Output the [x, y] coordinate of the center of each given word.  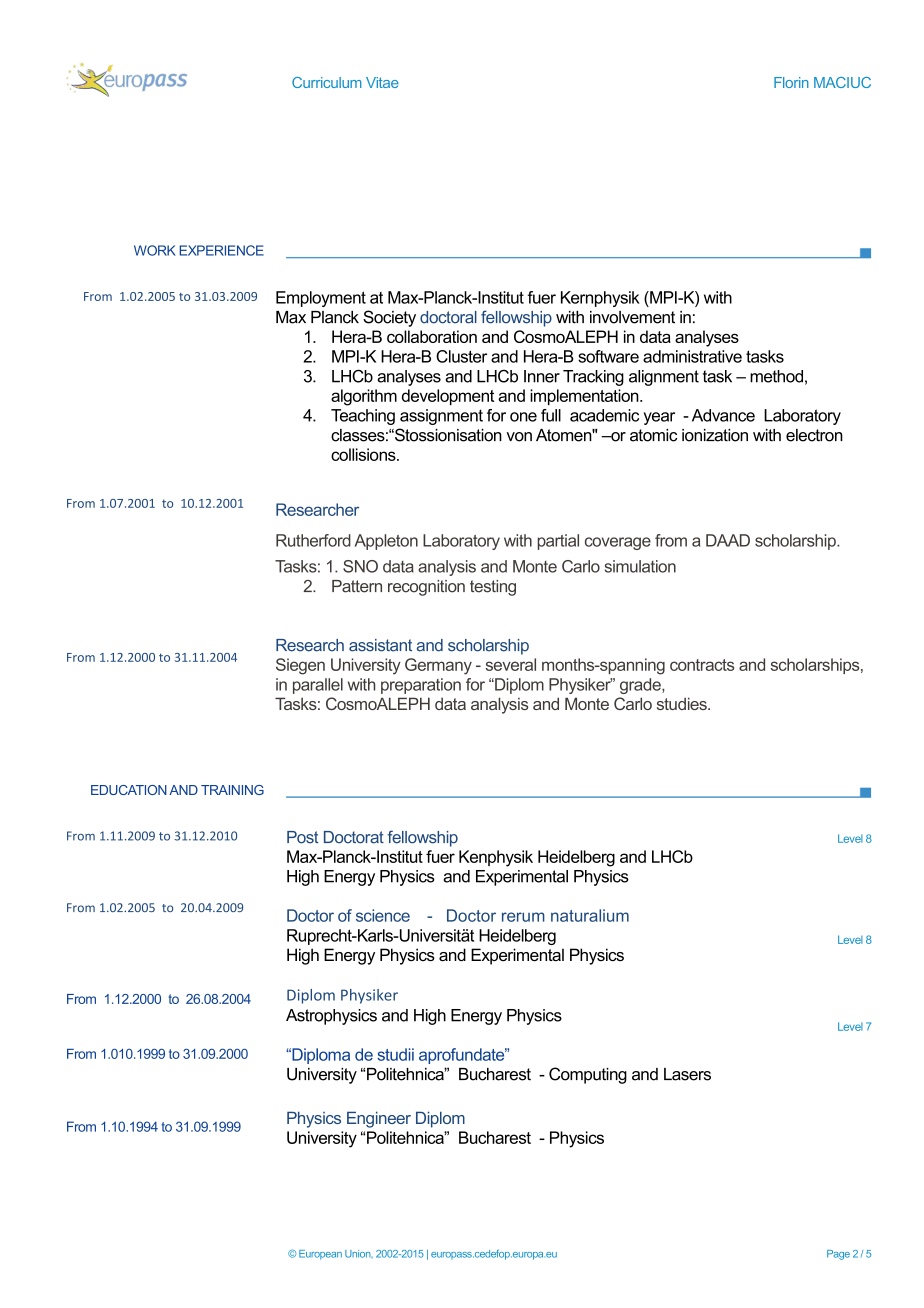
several [511, 664]
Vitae [382, 82]
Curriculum [327, 82]
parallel [318, 686]
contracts [702, 665]
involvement [632, 317]
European [320, 1255]
